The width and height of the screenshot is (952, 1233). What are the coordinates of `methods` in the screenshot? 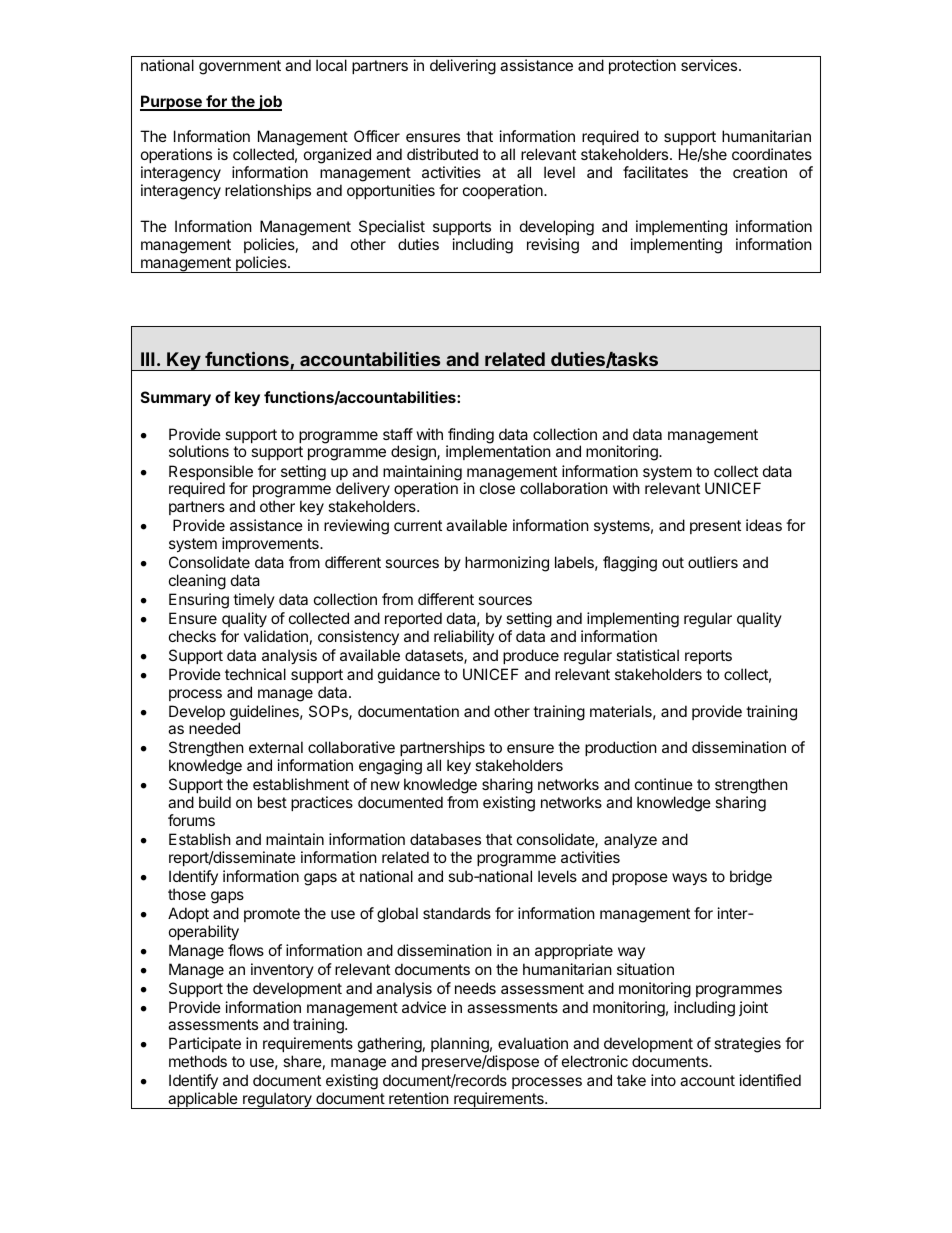 It's located at (198, 1061).
